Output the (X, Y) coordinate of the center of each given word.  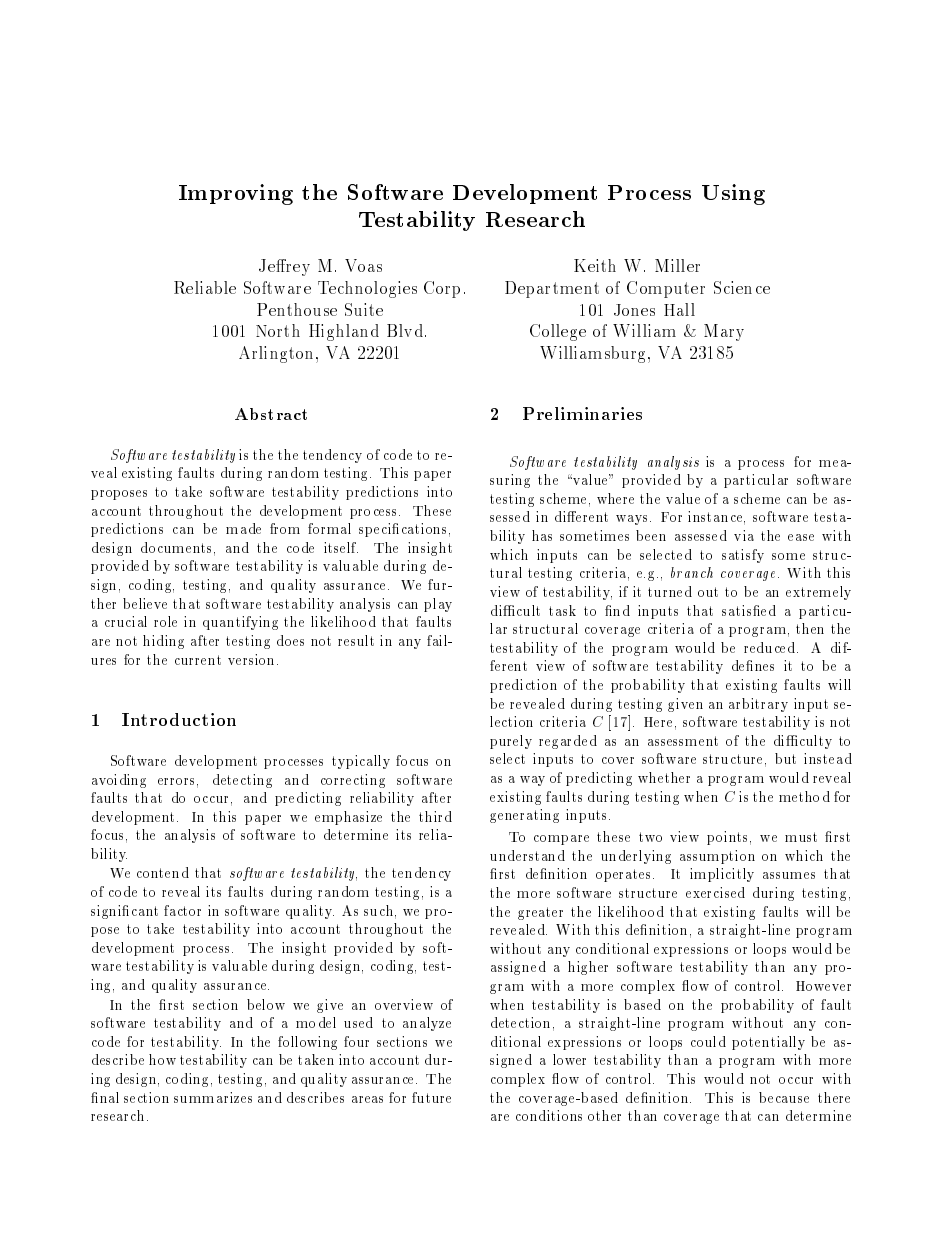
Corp (442, 289)
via (744, 535)
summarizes (213, 1097)
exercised (715, 892)
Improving (236, 194)
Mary (724, 332)
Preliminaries (582, 413)
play (438, 605)
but (785, 758)
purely (511, 742)
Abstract (271, 414)
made (243, 528)
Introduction (179, 719)
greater (540, 913)
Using (733, 194)
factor (182, 910)
